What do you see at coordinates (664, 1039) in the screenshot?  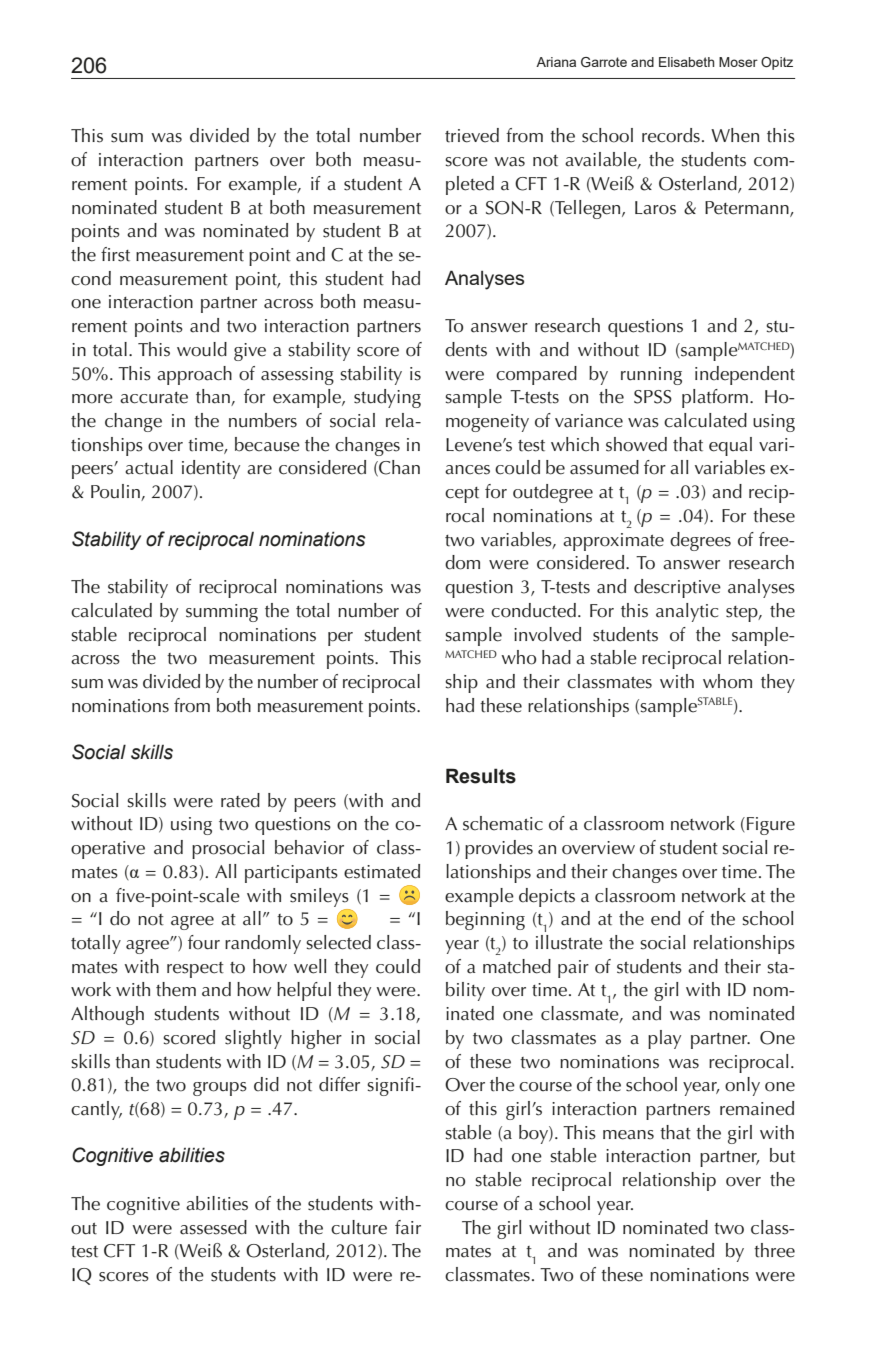 I see `play` at bounding box center [664, 1039].
